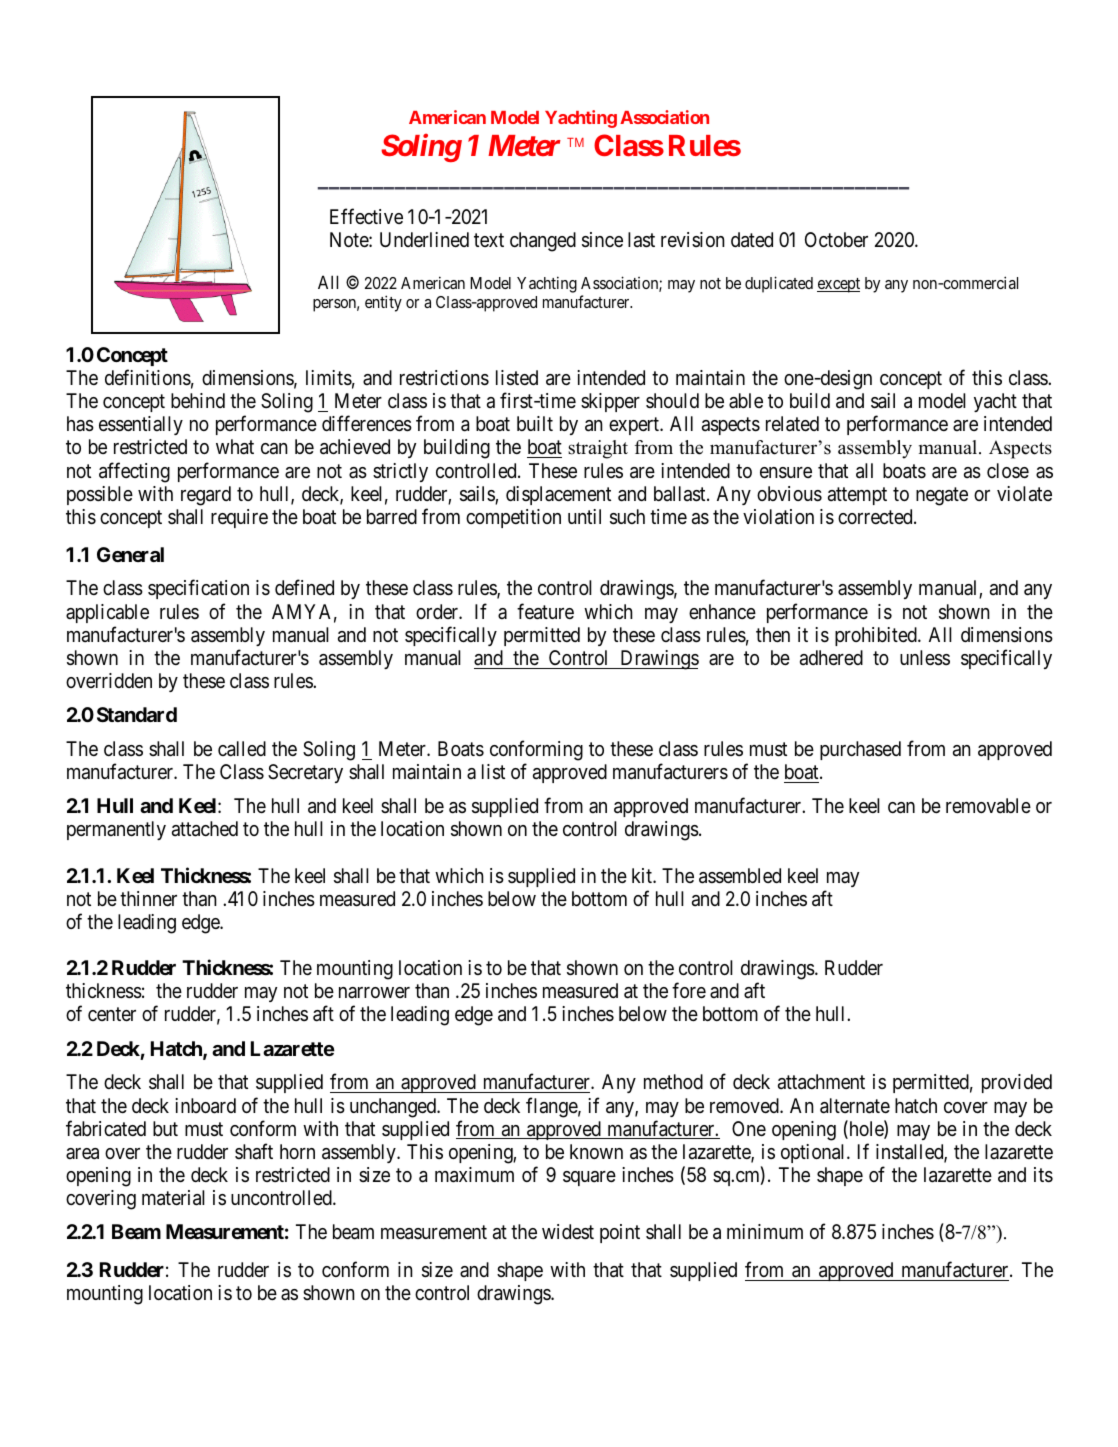 This image has height=1447, width=1118. What do you see at coordinates (942, 496) in the image?
I see `negate` at bounding box center [942, 496].
